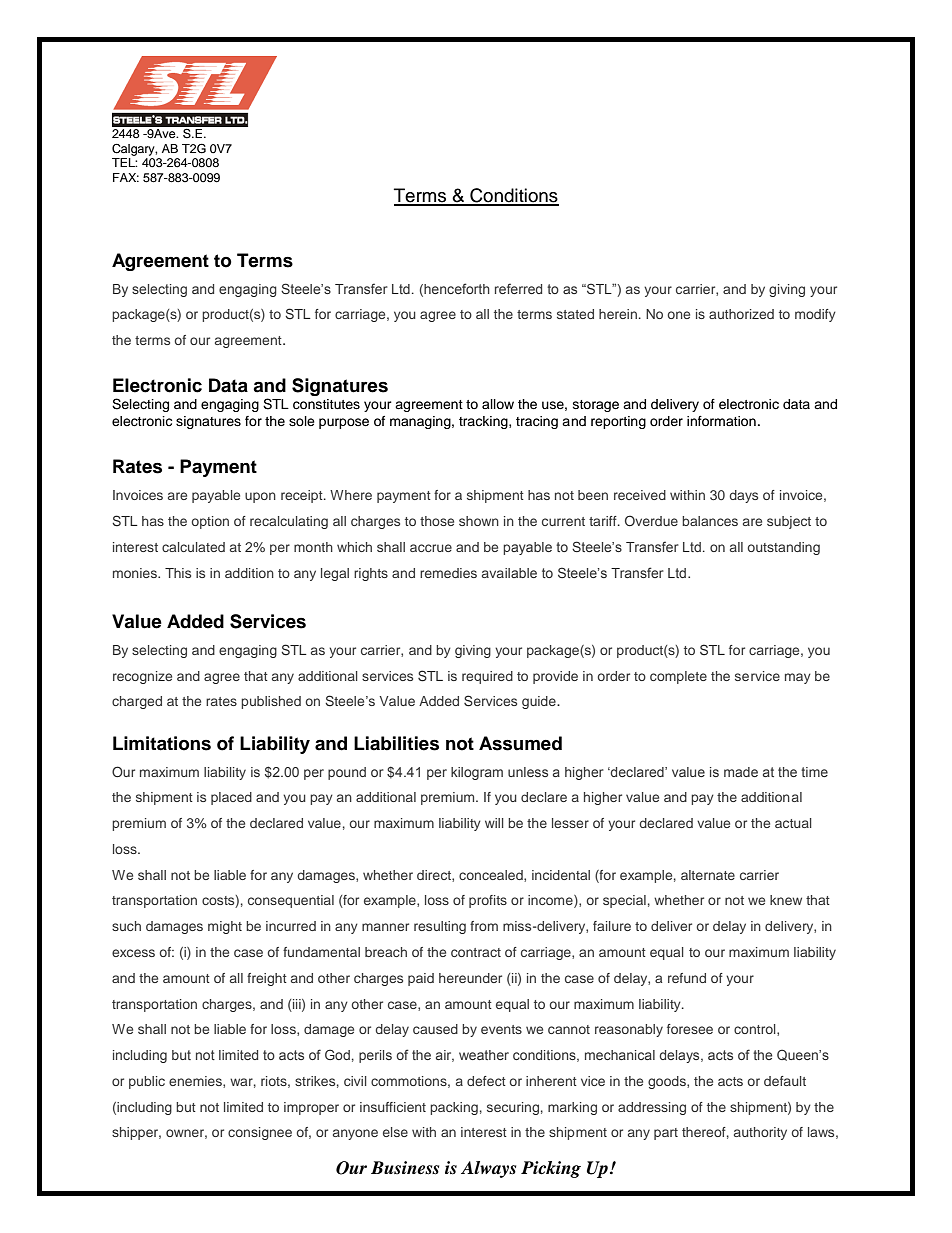  I want to click on made, so click(741, 772).
